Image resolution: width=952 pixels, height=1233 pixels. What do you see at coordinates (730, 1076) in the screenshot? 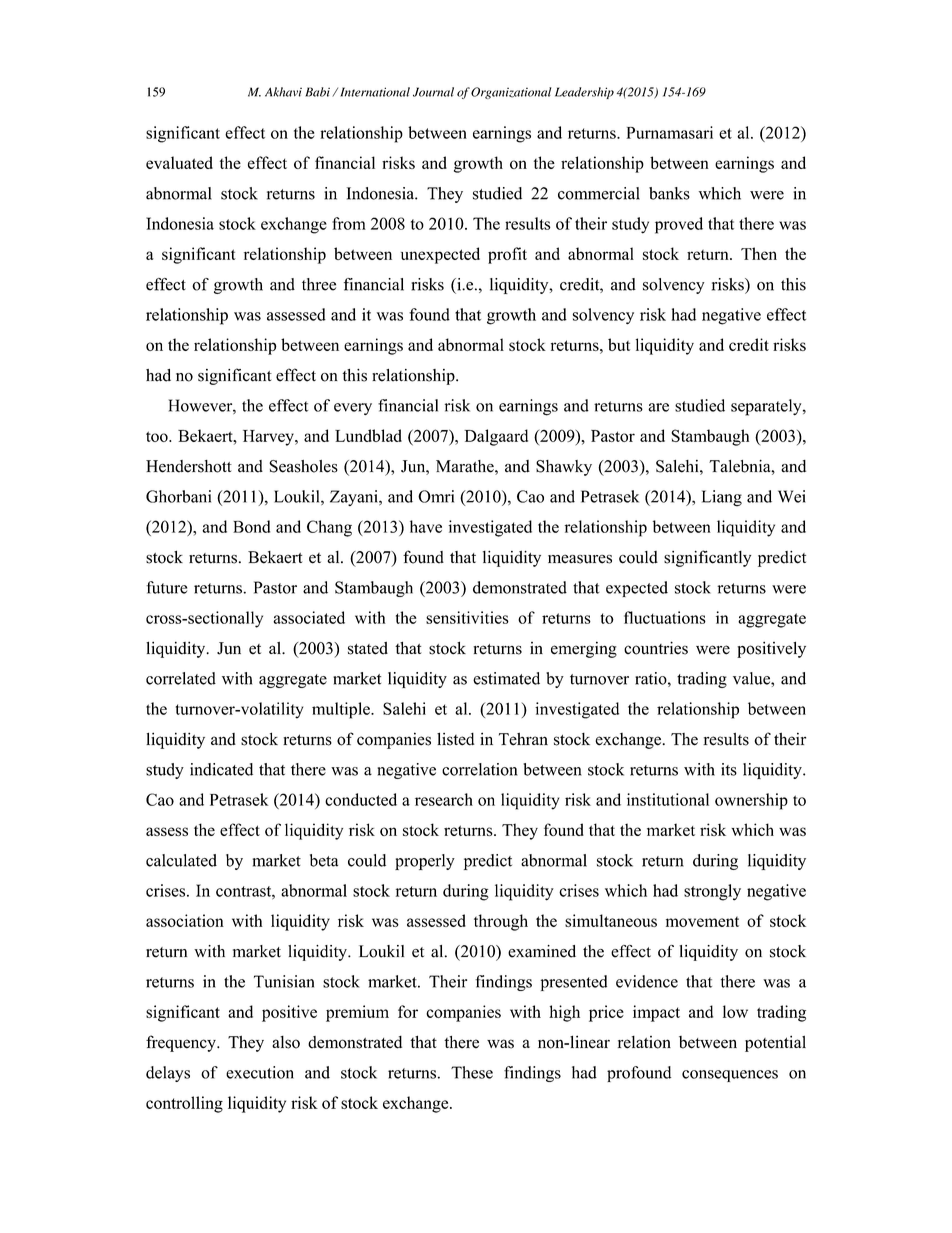
I see `consequences` at bounding box center [730, 1076].
